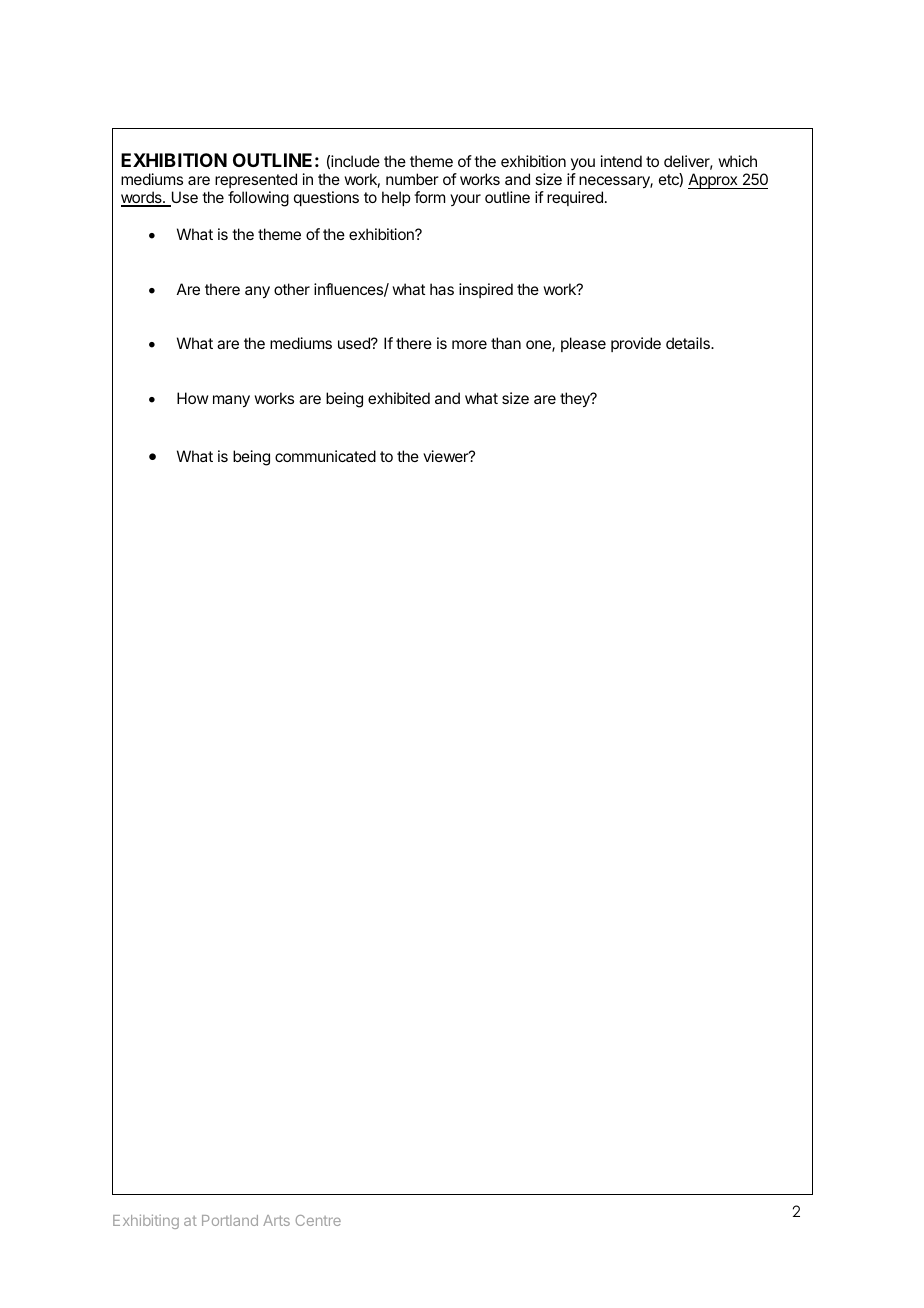 Image resolution: width=924 pixels, height=1308 pixels. Describe the element at coordinates (146, 1221) in the screenshot. I see `Exhibiting` at that location.
